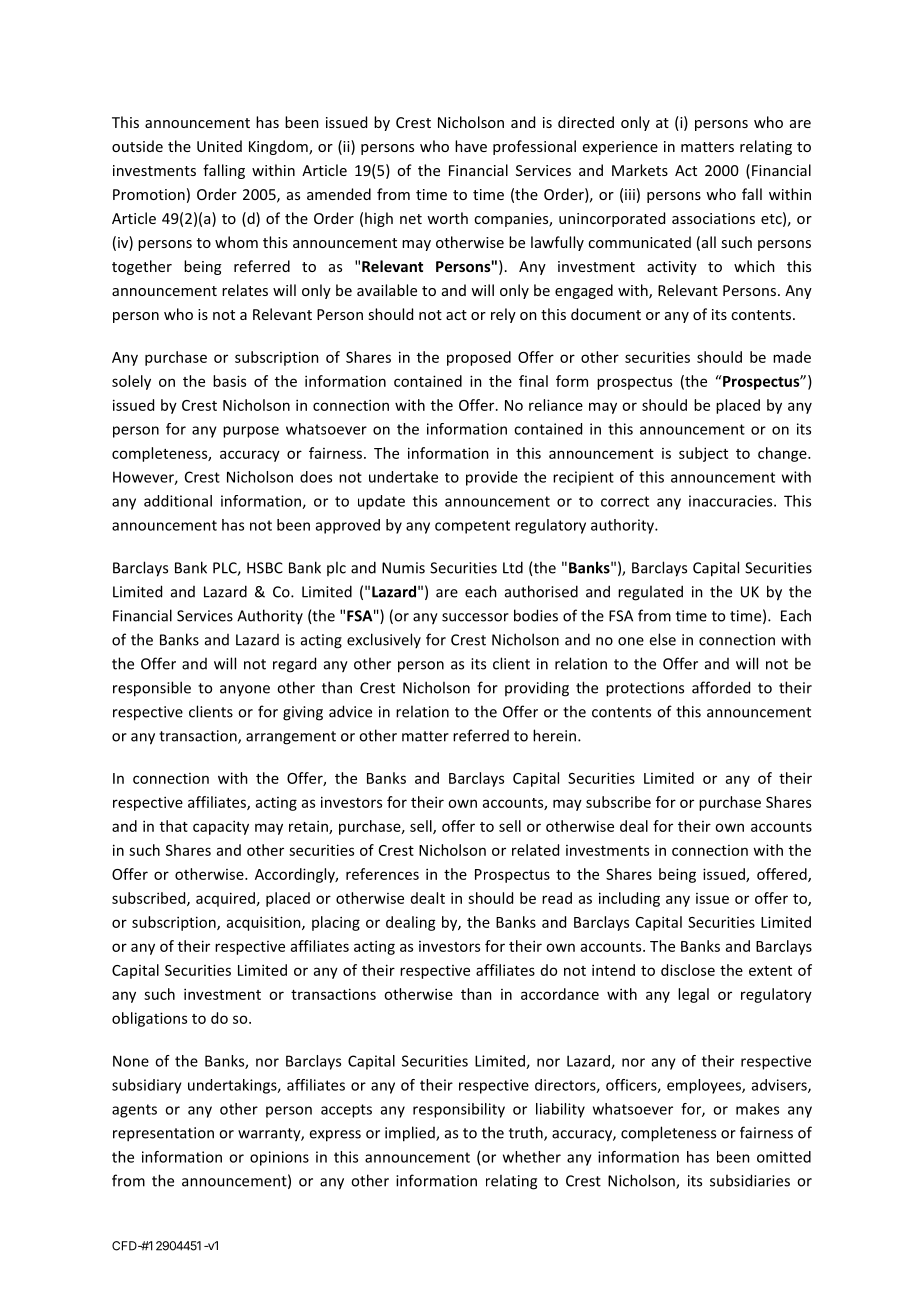 This page has width=924, height=1308. What do you see at coordinates (721, 687) in the page?
I see `afforded` at bounding box center [721, 687].
